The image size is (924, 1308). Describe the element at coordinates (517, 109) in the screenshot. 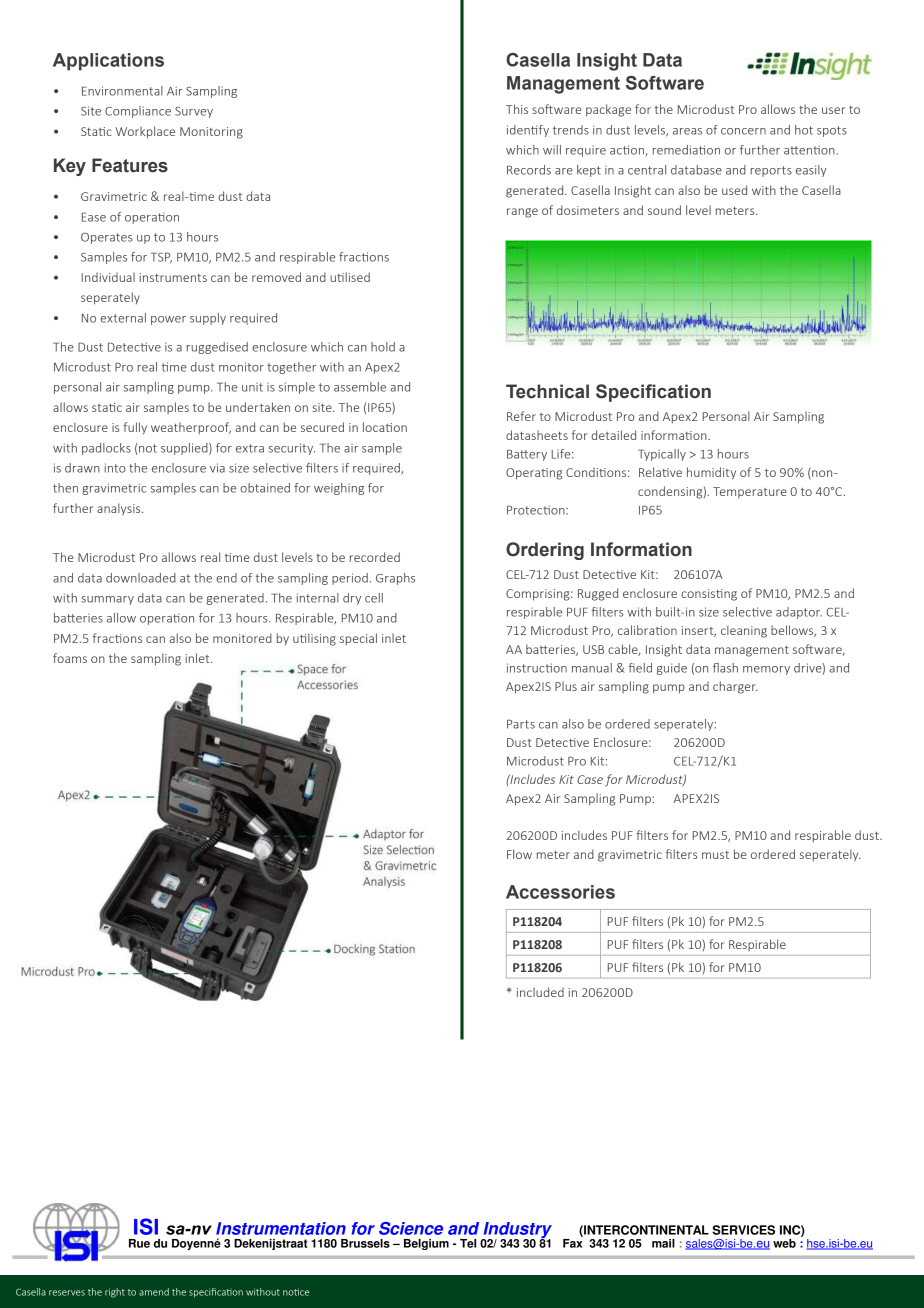

I see `This` at that location.
